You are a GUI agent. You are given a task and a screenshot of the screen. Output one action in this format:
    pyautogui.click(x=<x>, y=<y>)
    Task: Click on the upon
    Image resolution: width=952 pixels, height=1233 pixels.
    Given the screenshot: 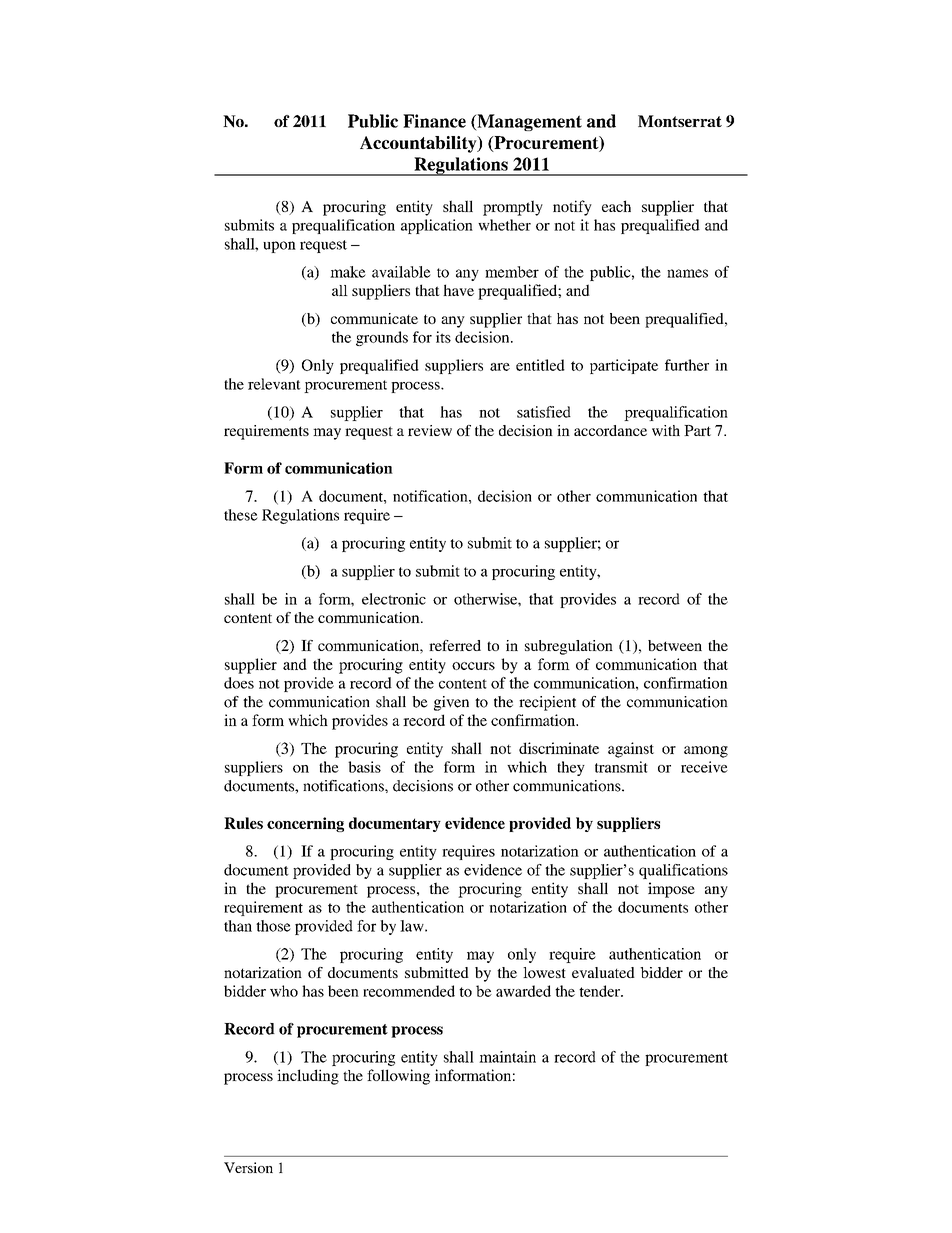 What is the action you would take?
    pyautogui.click(x=279, y=247)
